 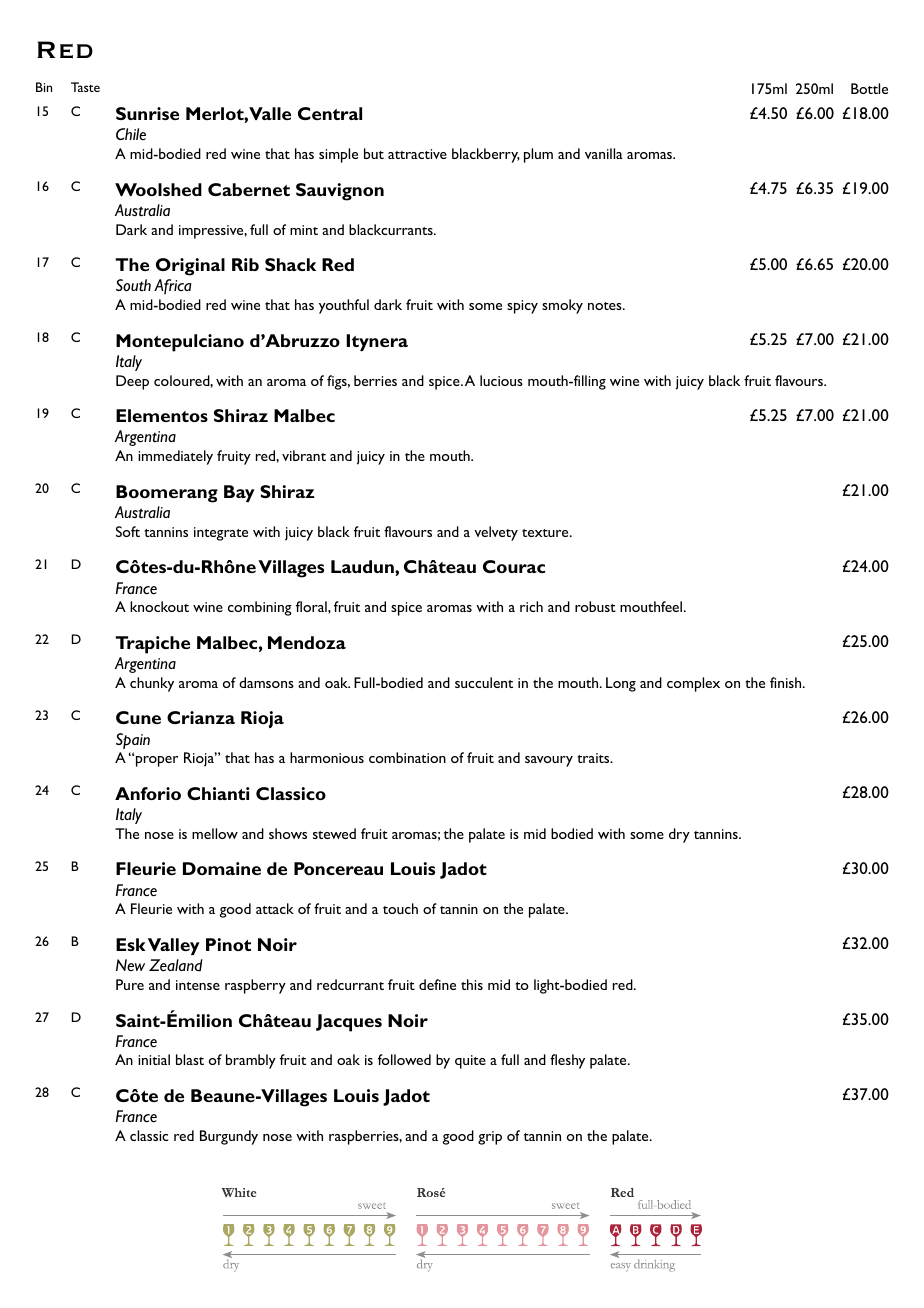 What do you see at coordinates (400, 908) in the screenshot?
I see `touch` at bounding box center [400, 908].
